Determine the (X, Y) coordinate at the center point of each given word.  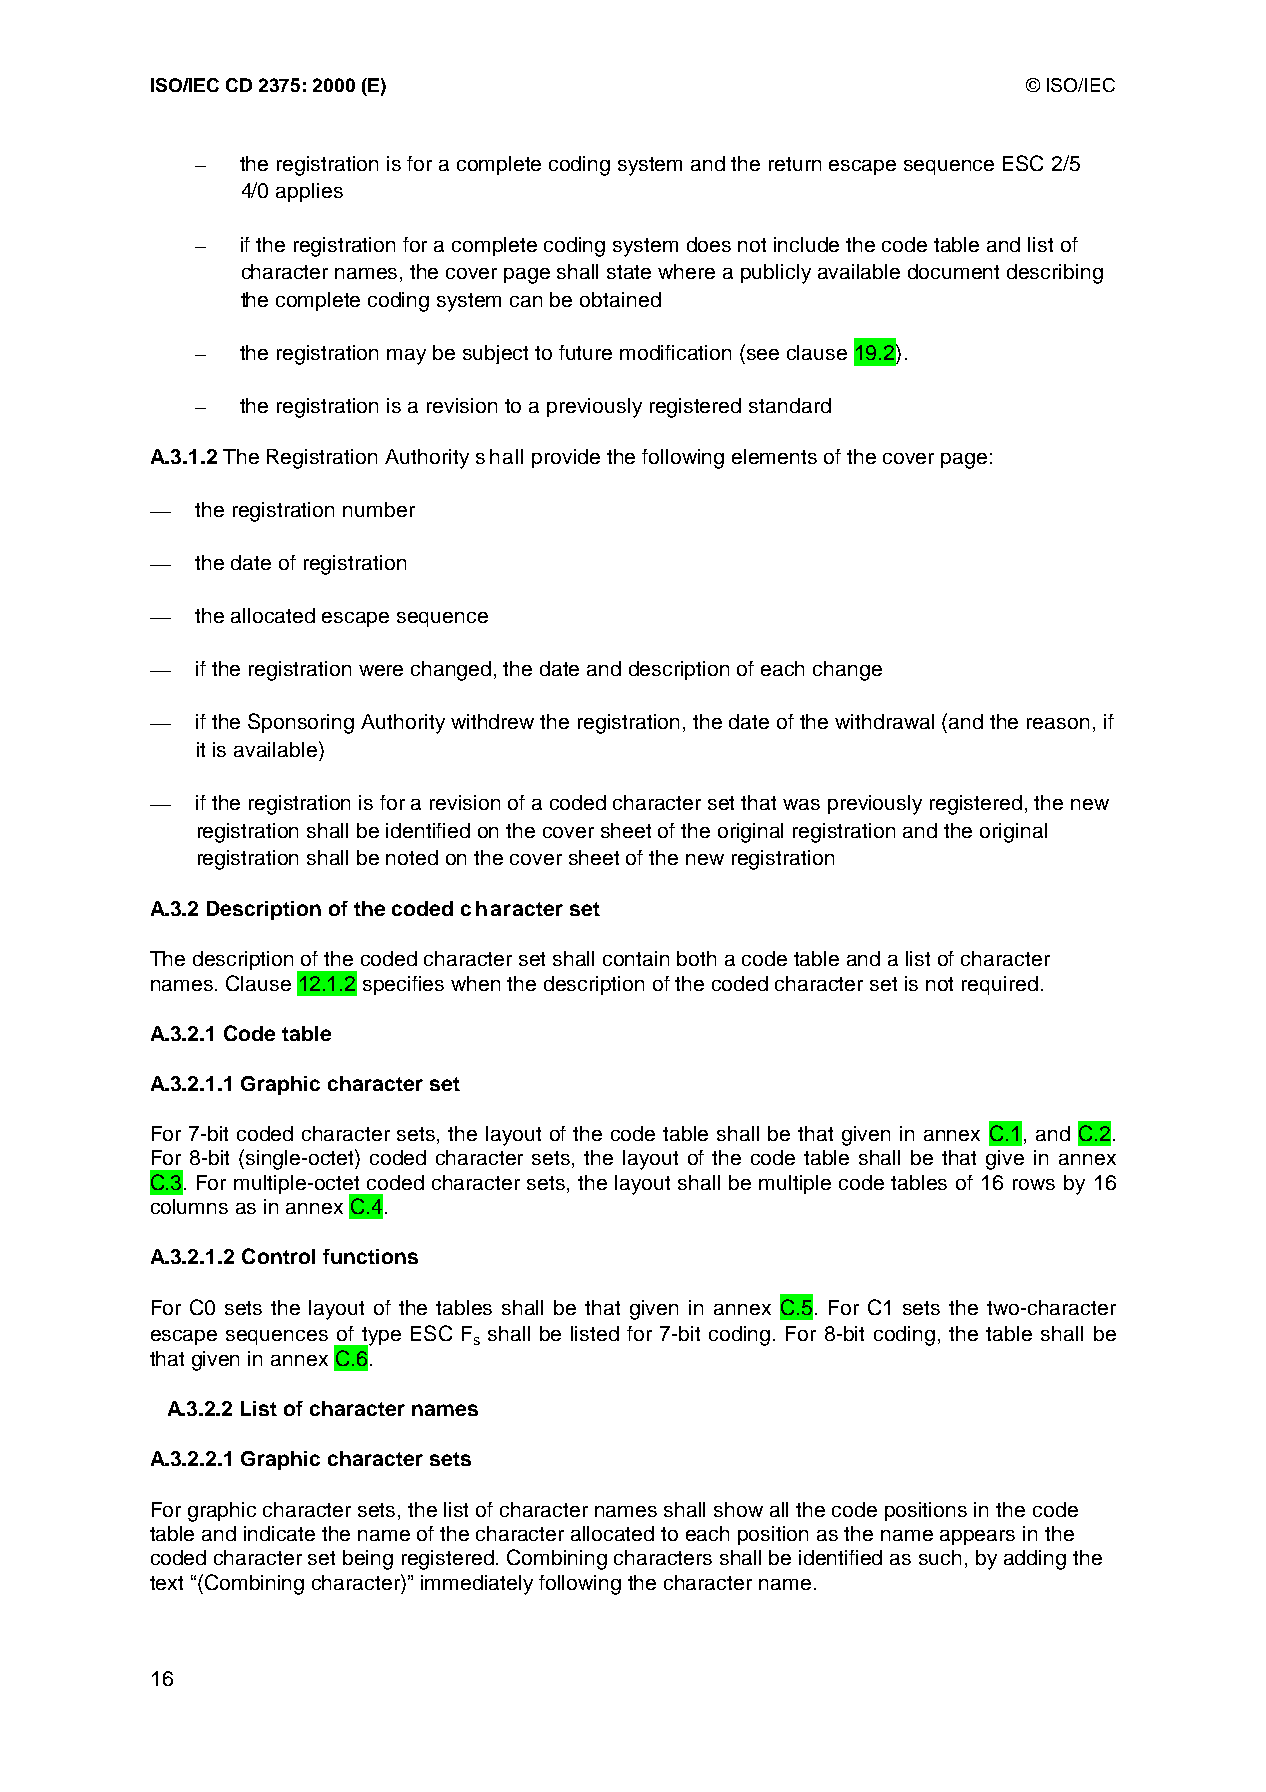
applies (309, 192)
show (738, 1509)
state (629, 272)
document (953, 271)
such (940, 1557)
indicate (279, 1533)
